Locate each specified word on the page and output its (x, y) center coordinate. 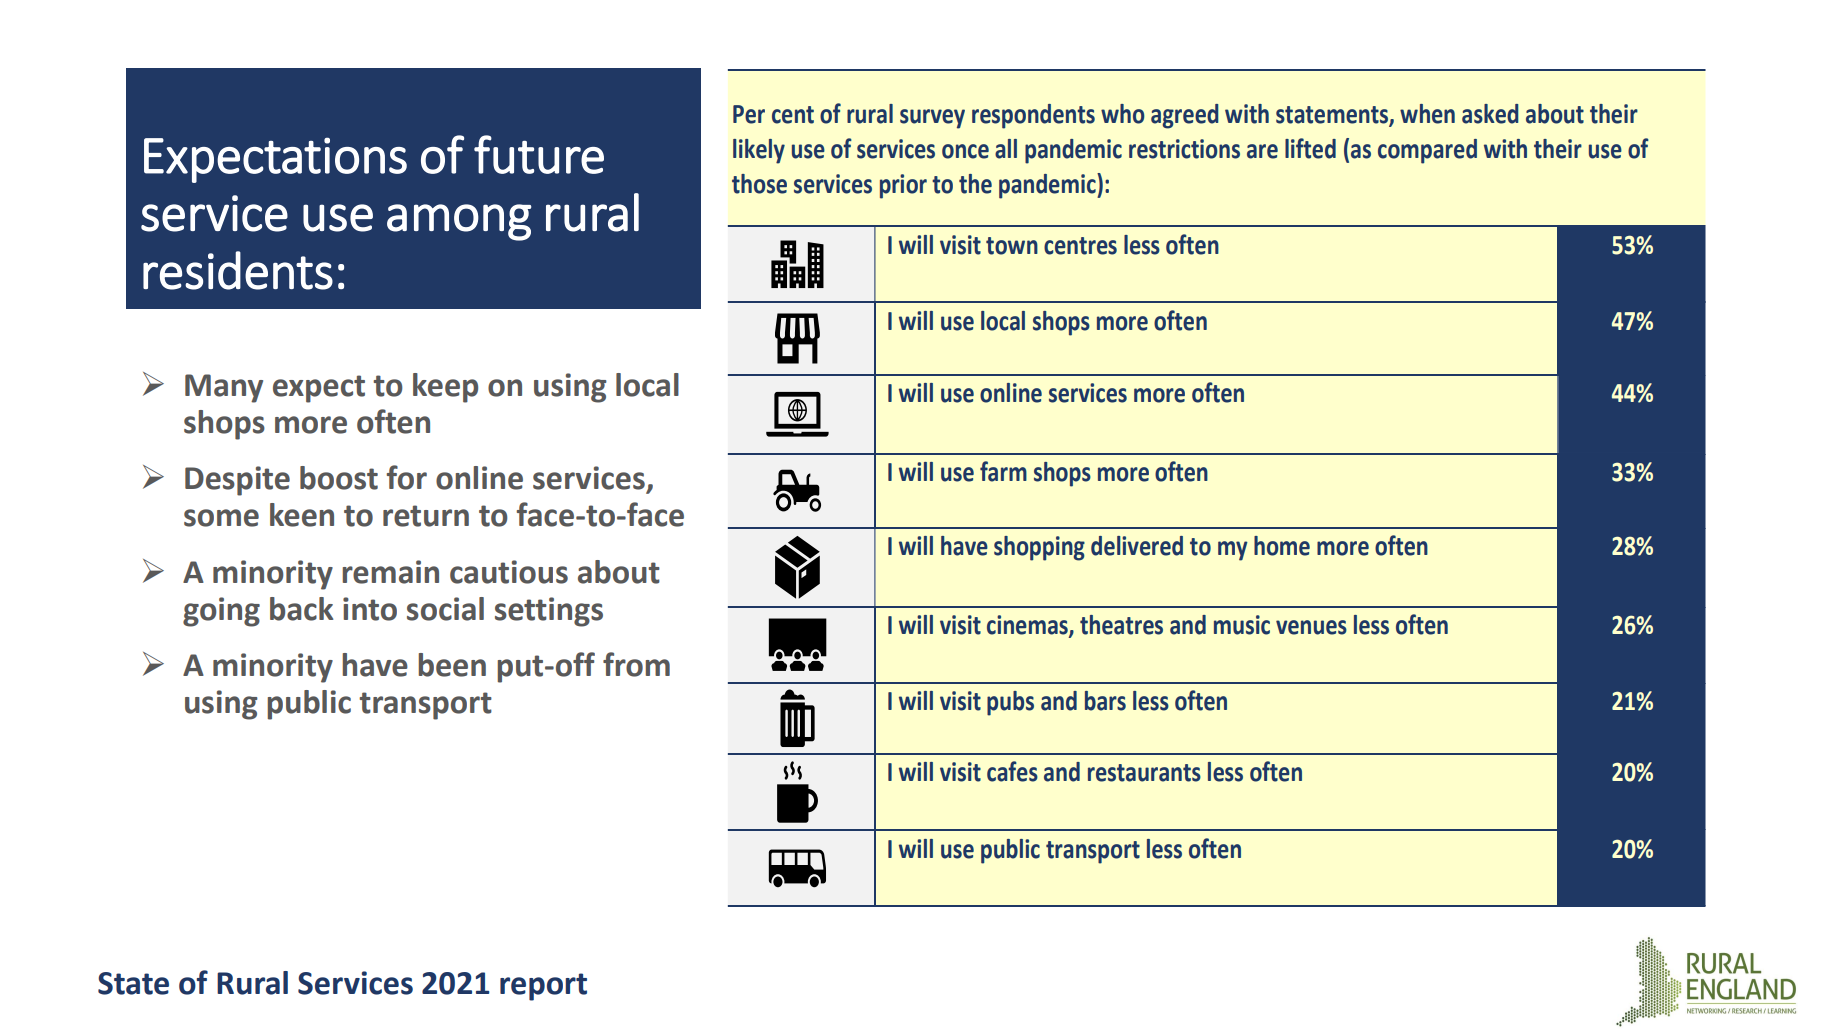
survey (932, 119)
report (543, 987)
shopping (1039, 548)
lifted (1310, 148)
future (539, 154)
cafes (1012, 771)
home (1282, 546)
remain (390, 572)
